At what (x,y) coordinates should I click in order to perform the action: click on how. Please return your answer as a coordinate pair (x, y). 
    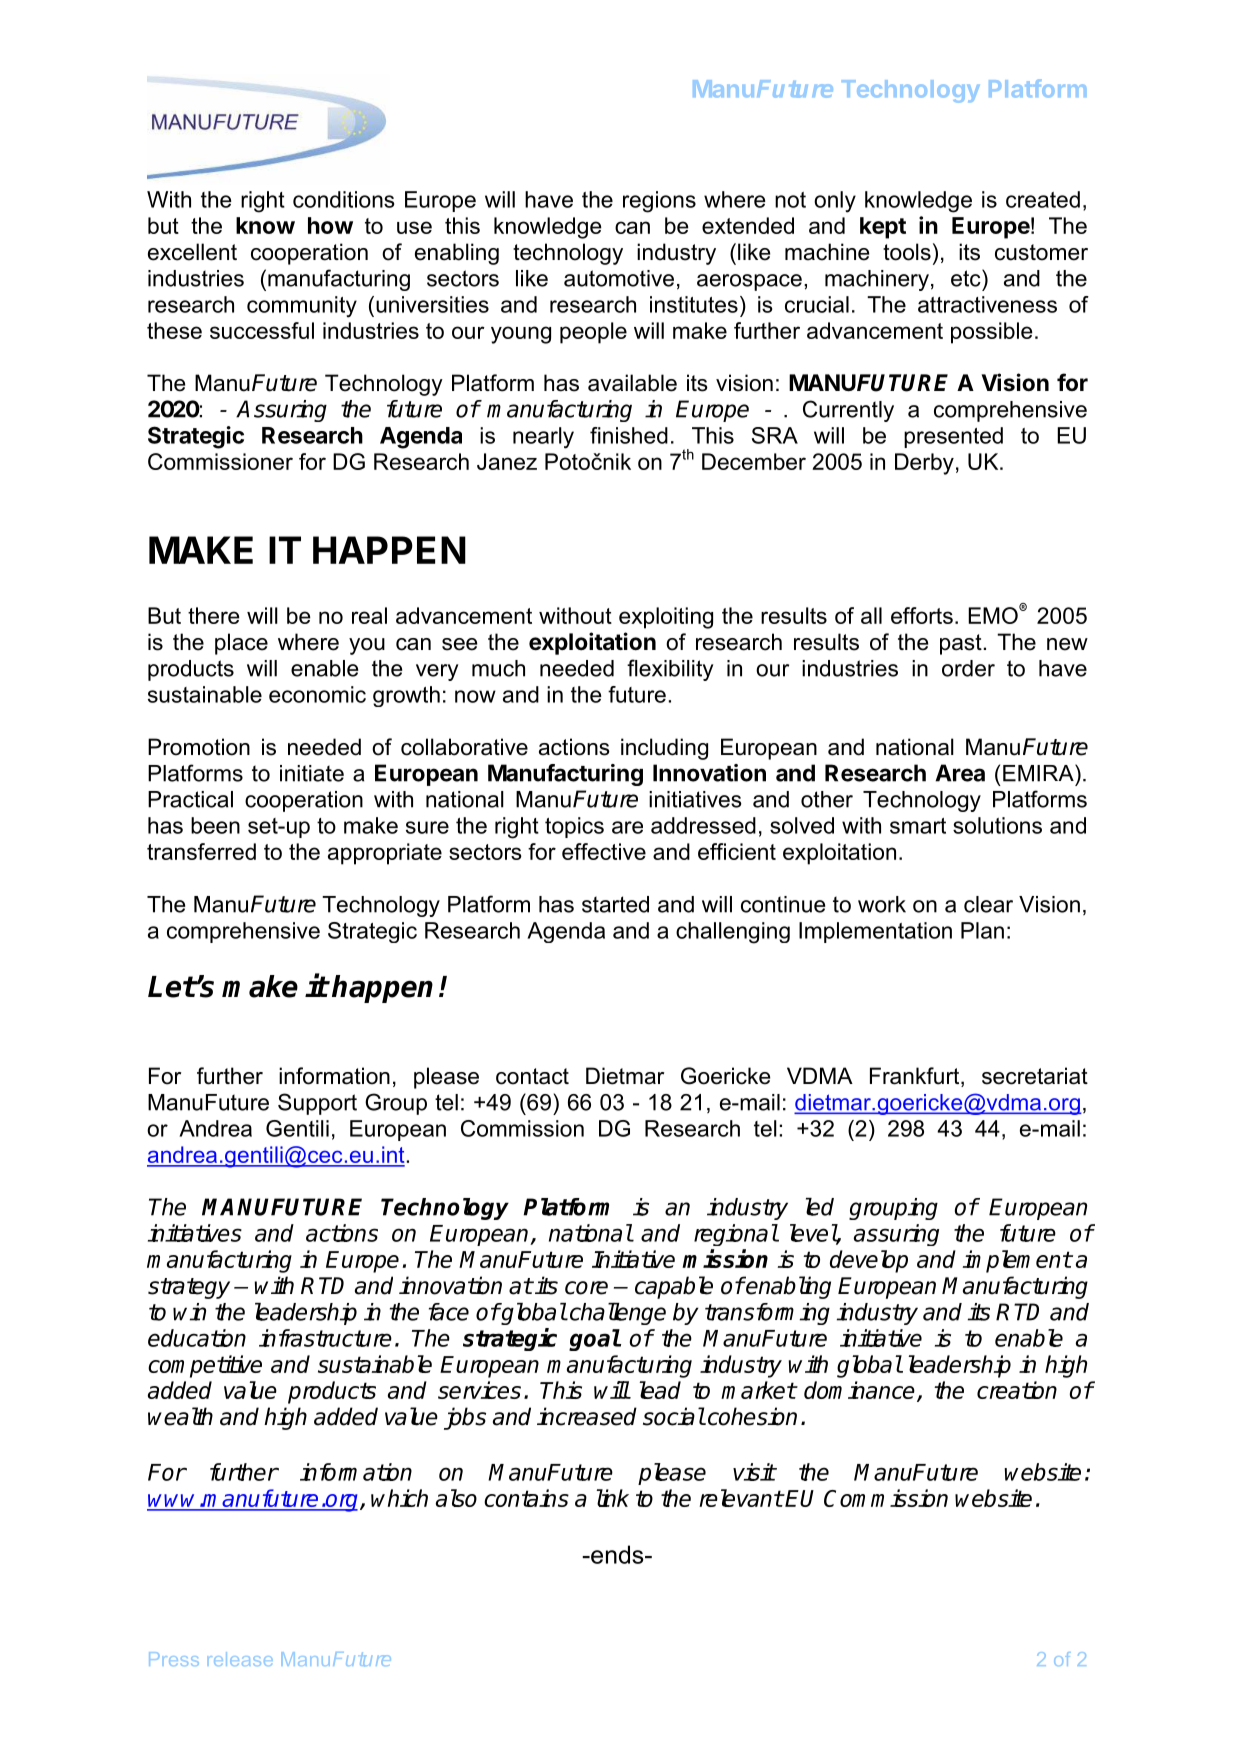
    Looking at the image, I should click on (330, 225).
